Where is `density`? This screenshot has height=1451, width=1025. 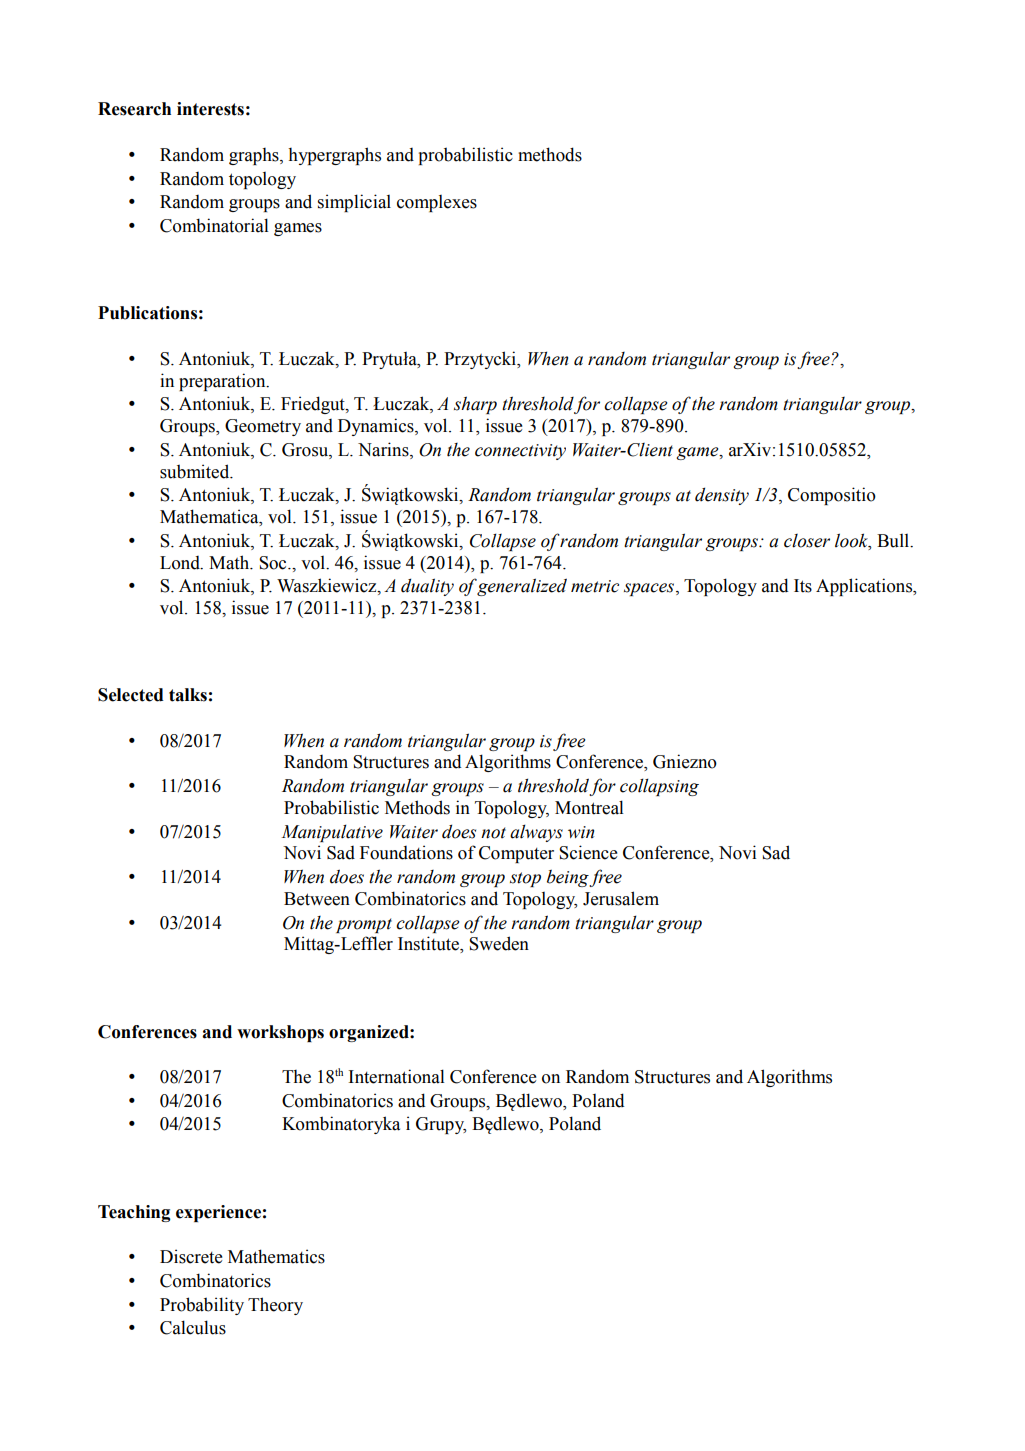
density is located at coordinates (722, 496).
